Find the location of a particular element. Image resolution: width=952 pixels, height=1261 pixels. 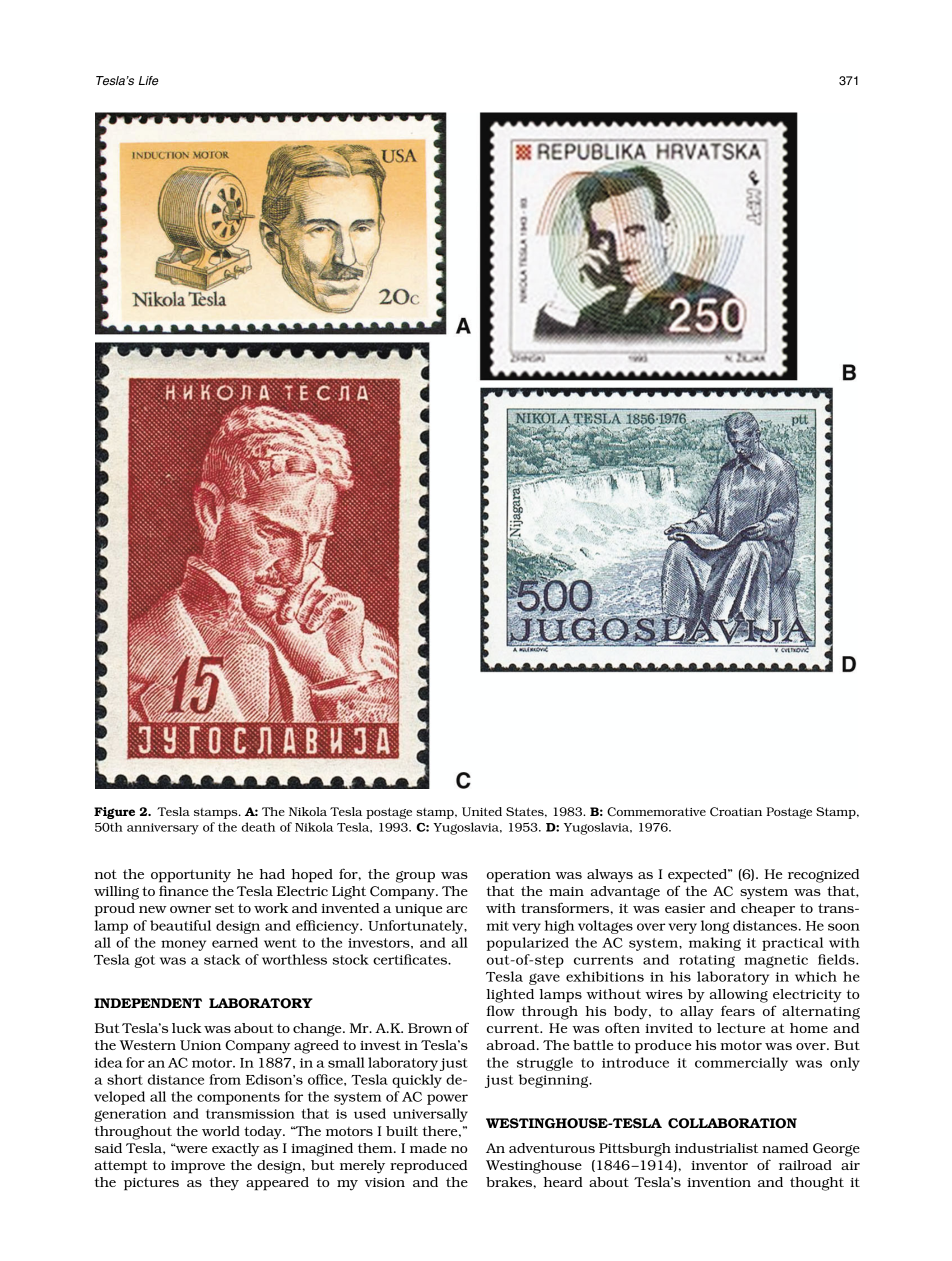

Croatian is located at coordinates (736, 812).
